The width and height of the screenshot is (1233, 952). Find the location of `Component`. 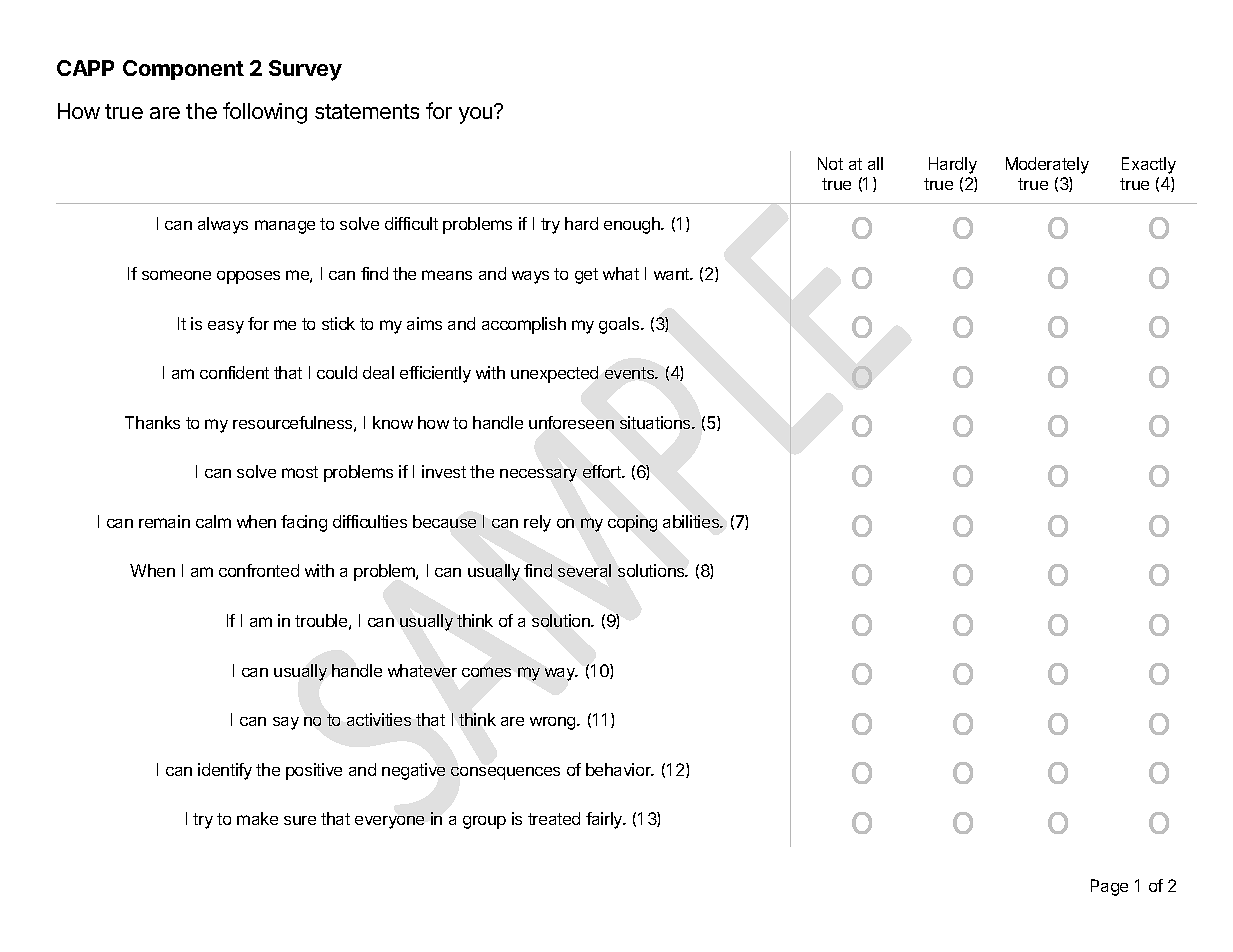

Component is located at coordinates (183, 70).
